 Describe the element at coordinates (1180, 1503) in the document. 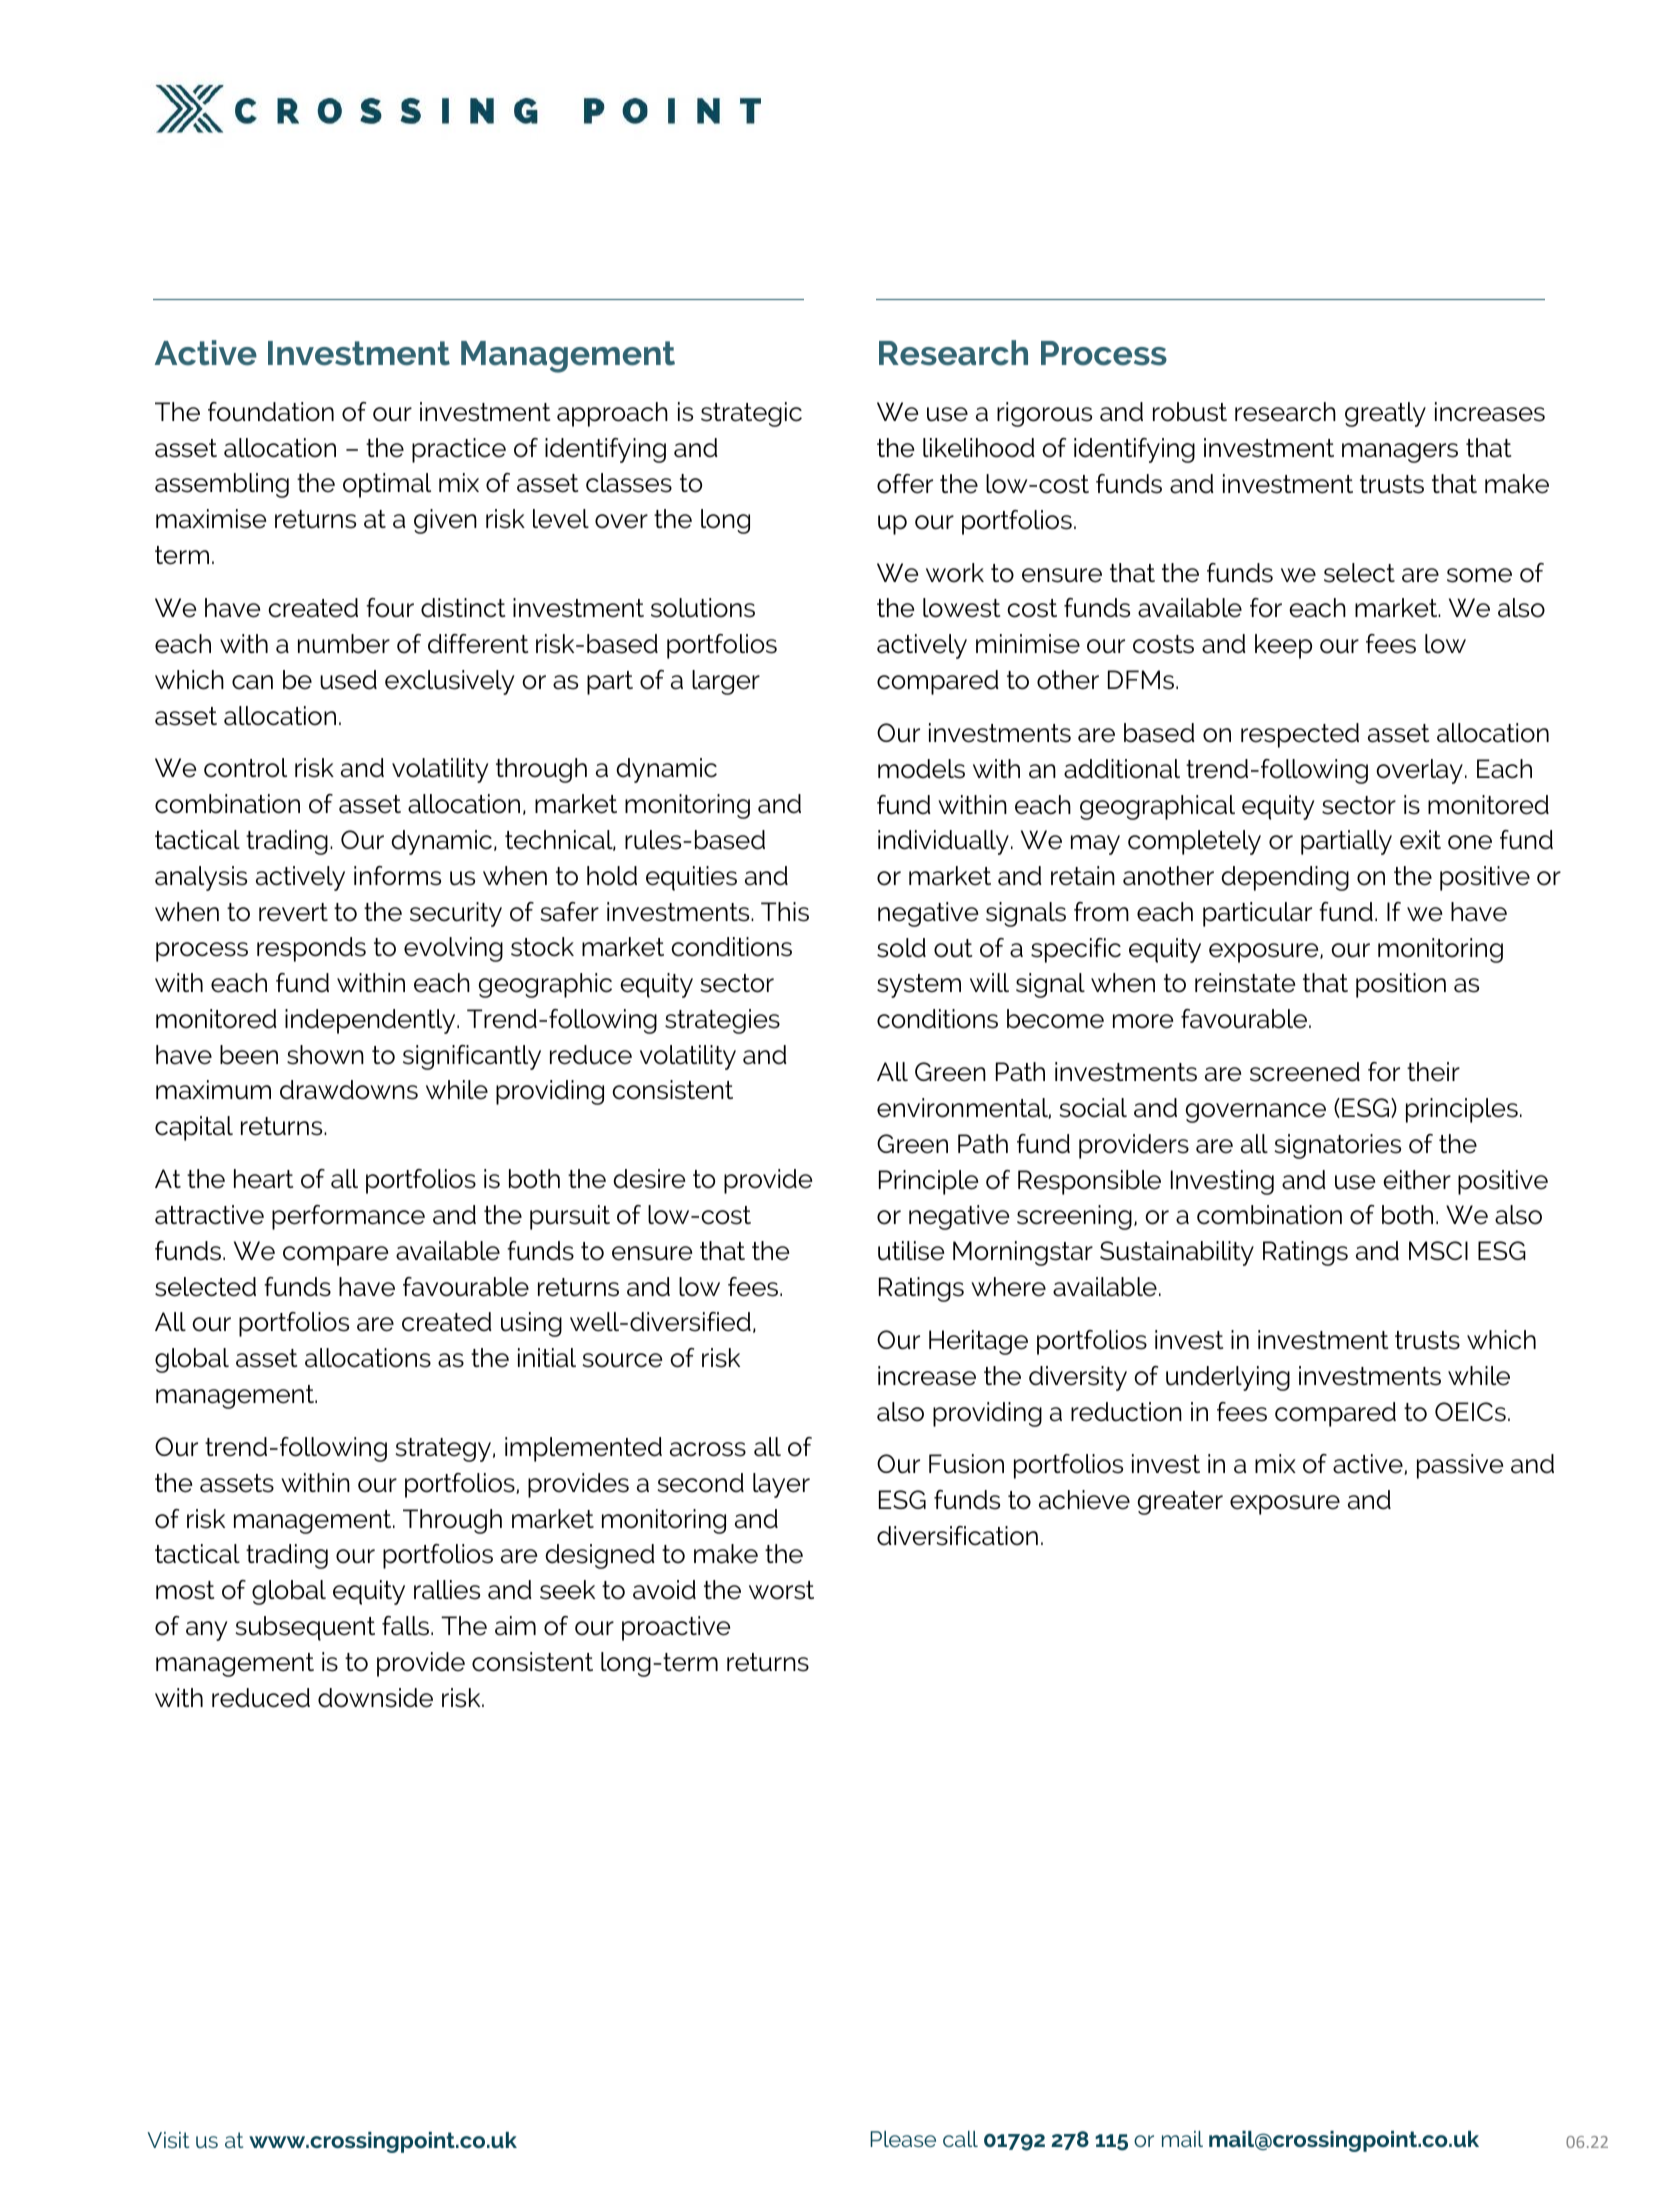

I see `greater` at that location.
